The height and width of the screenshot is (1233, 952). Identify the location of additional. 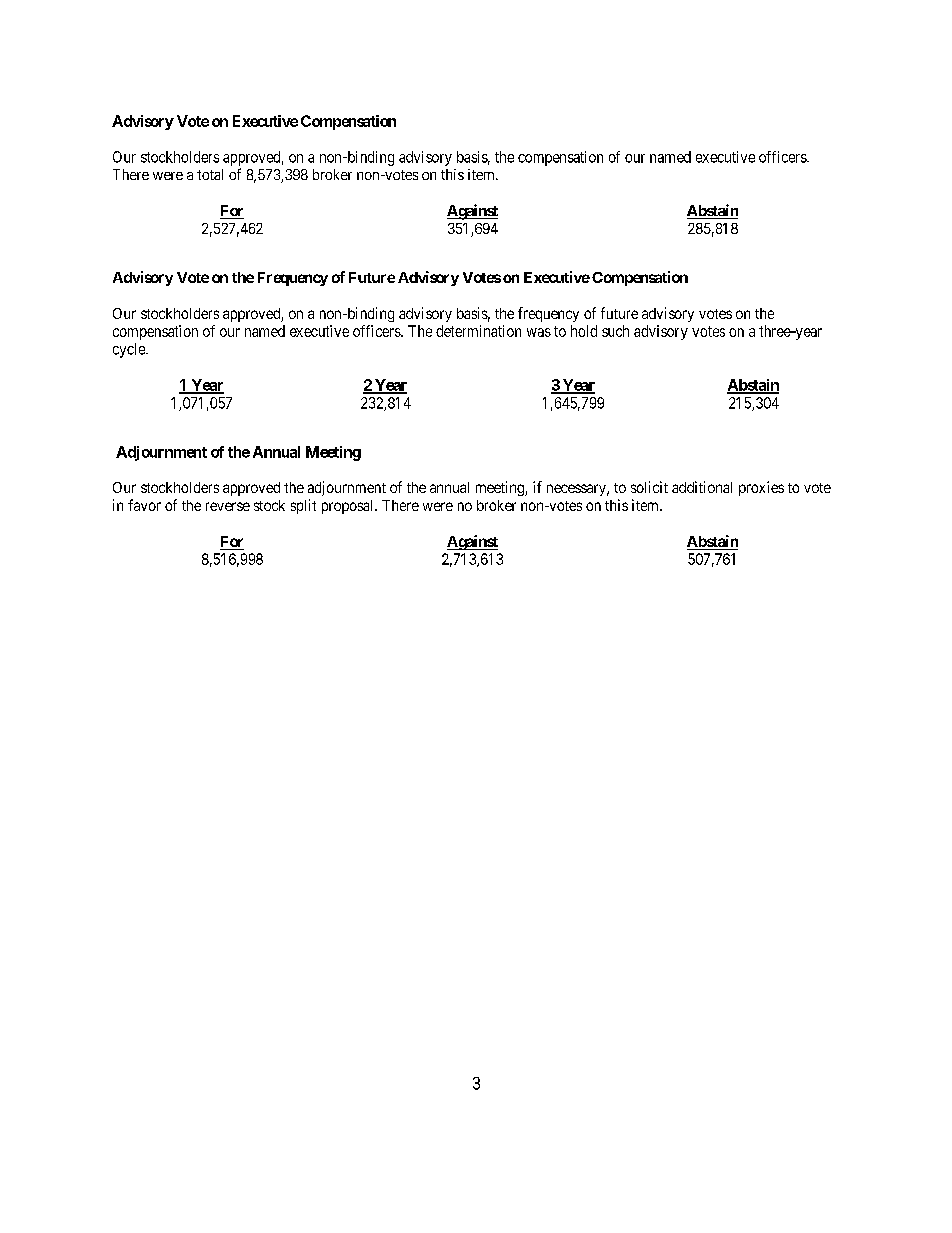
(702, 487).
